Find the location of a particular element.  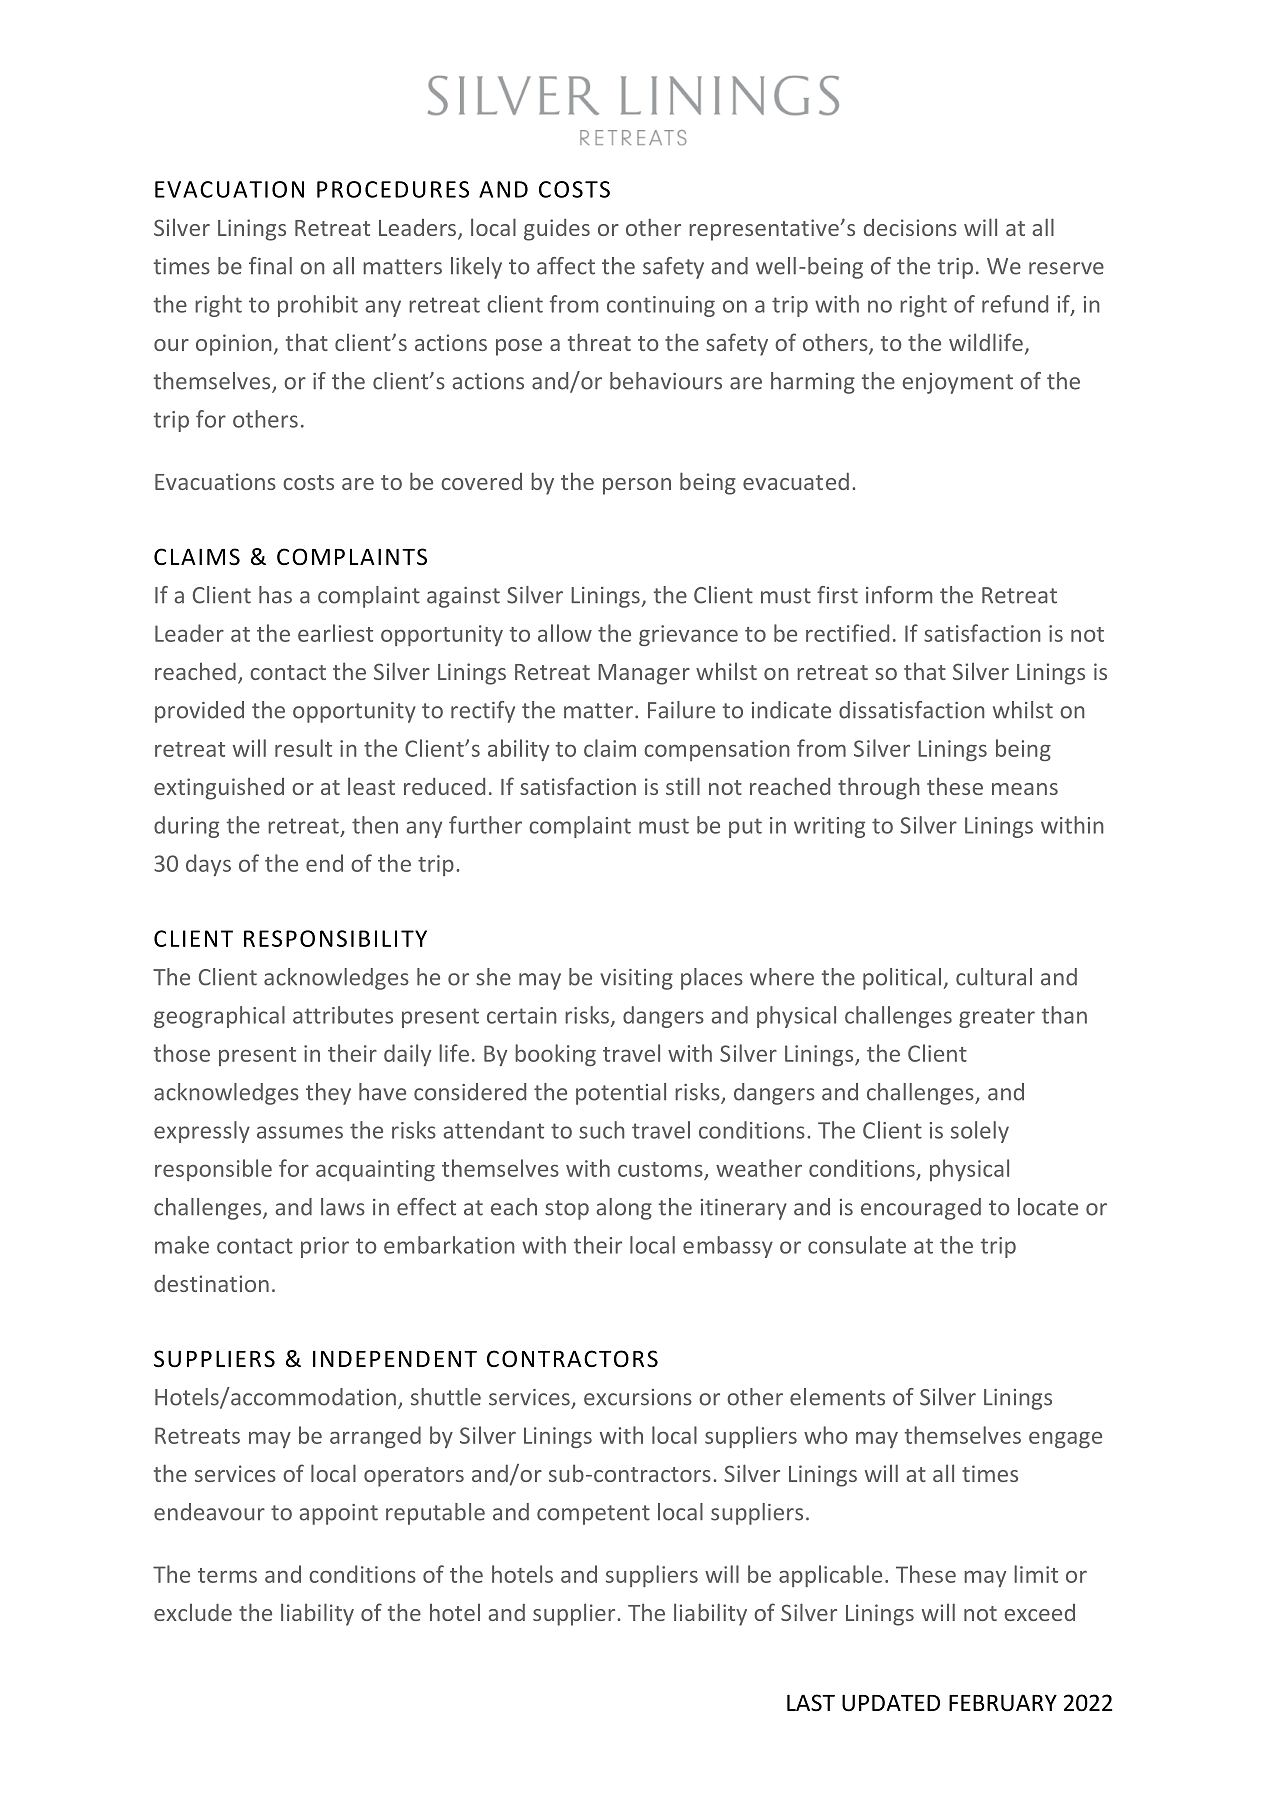

encouraged is located at coordinates (921, 1209).
